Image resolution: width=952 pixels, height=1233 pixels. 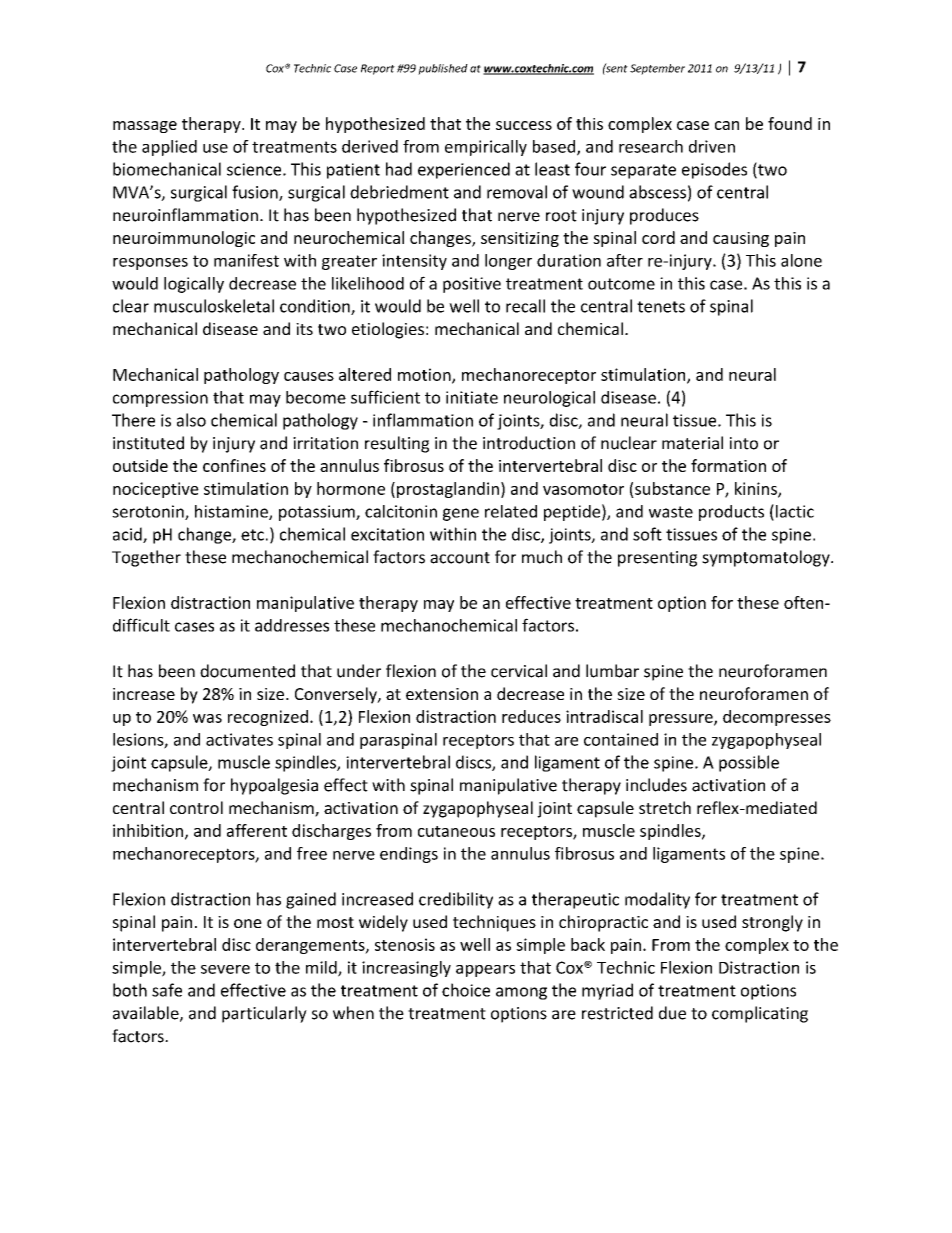 I want to click on positive, so click(x=472, y=285).
